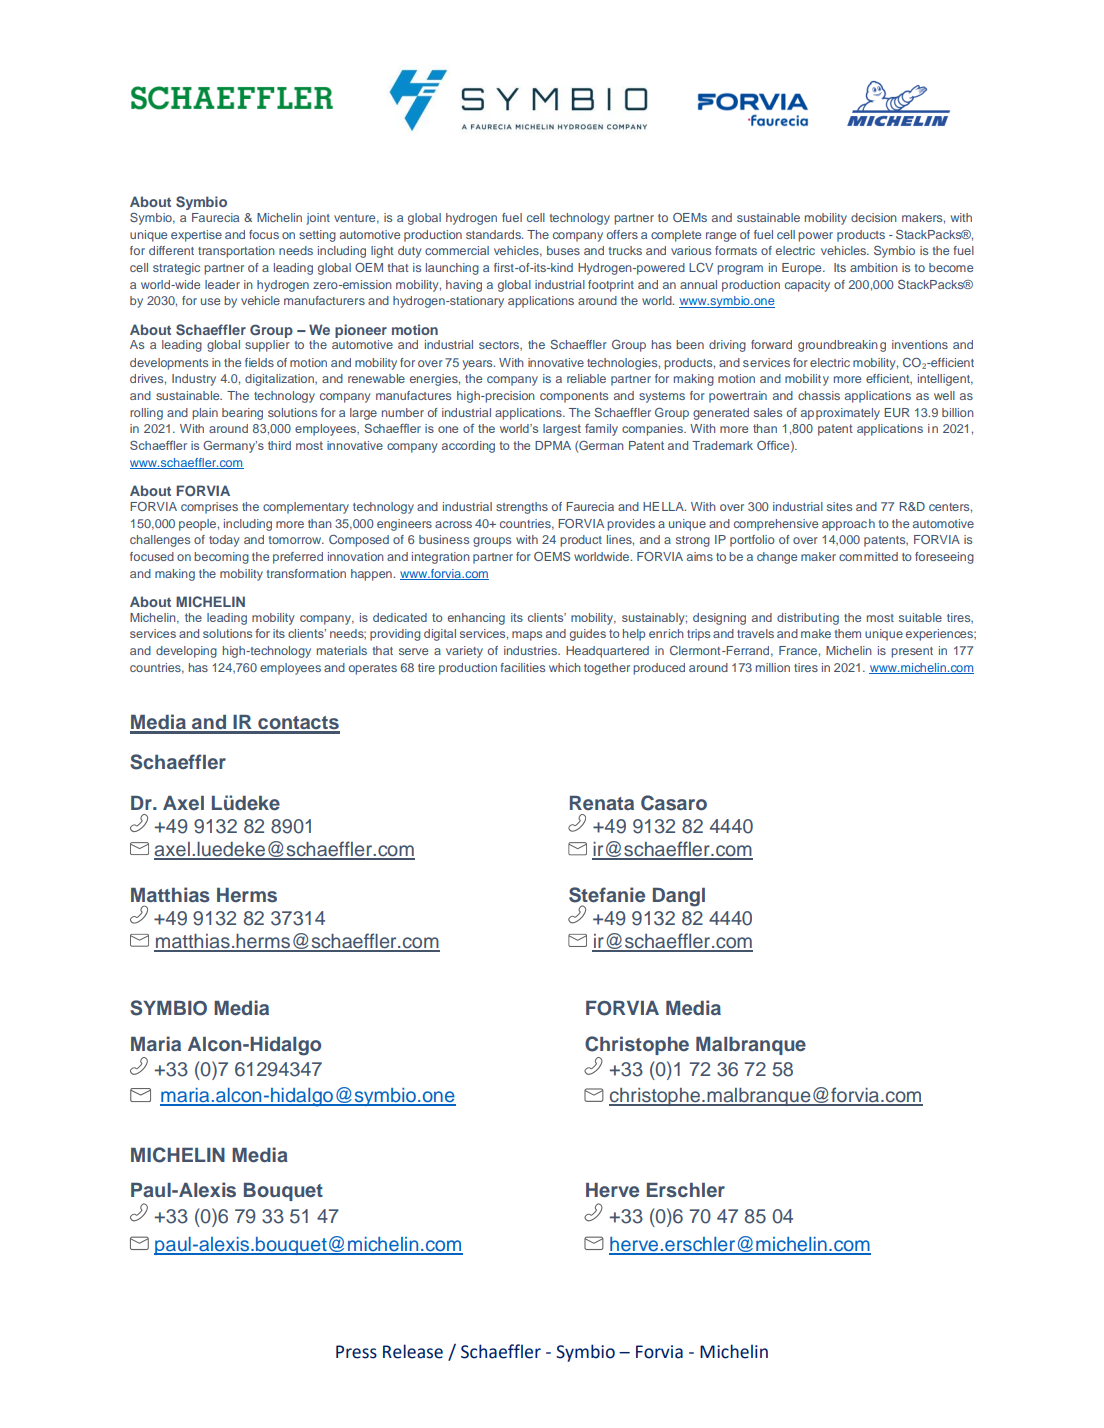  Describe the element at coordinates (563, 250) in the screenshot. I see `buses` at that location.
